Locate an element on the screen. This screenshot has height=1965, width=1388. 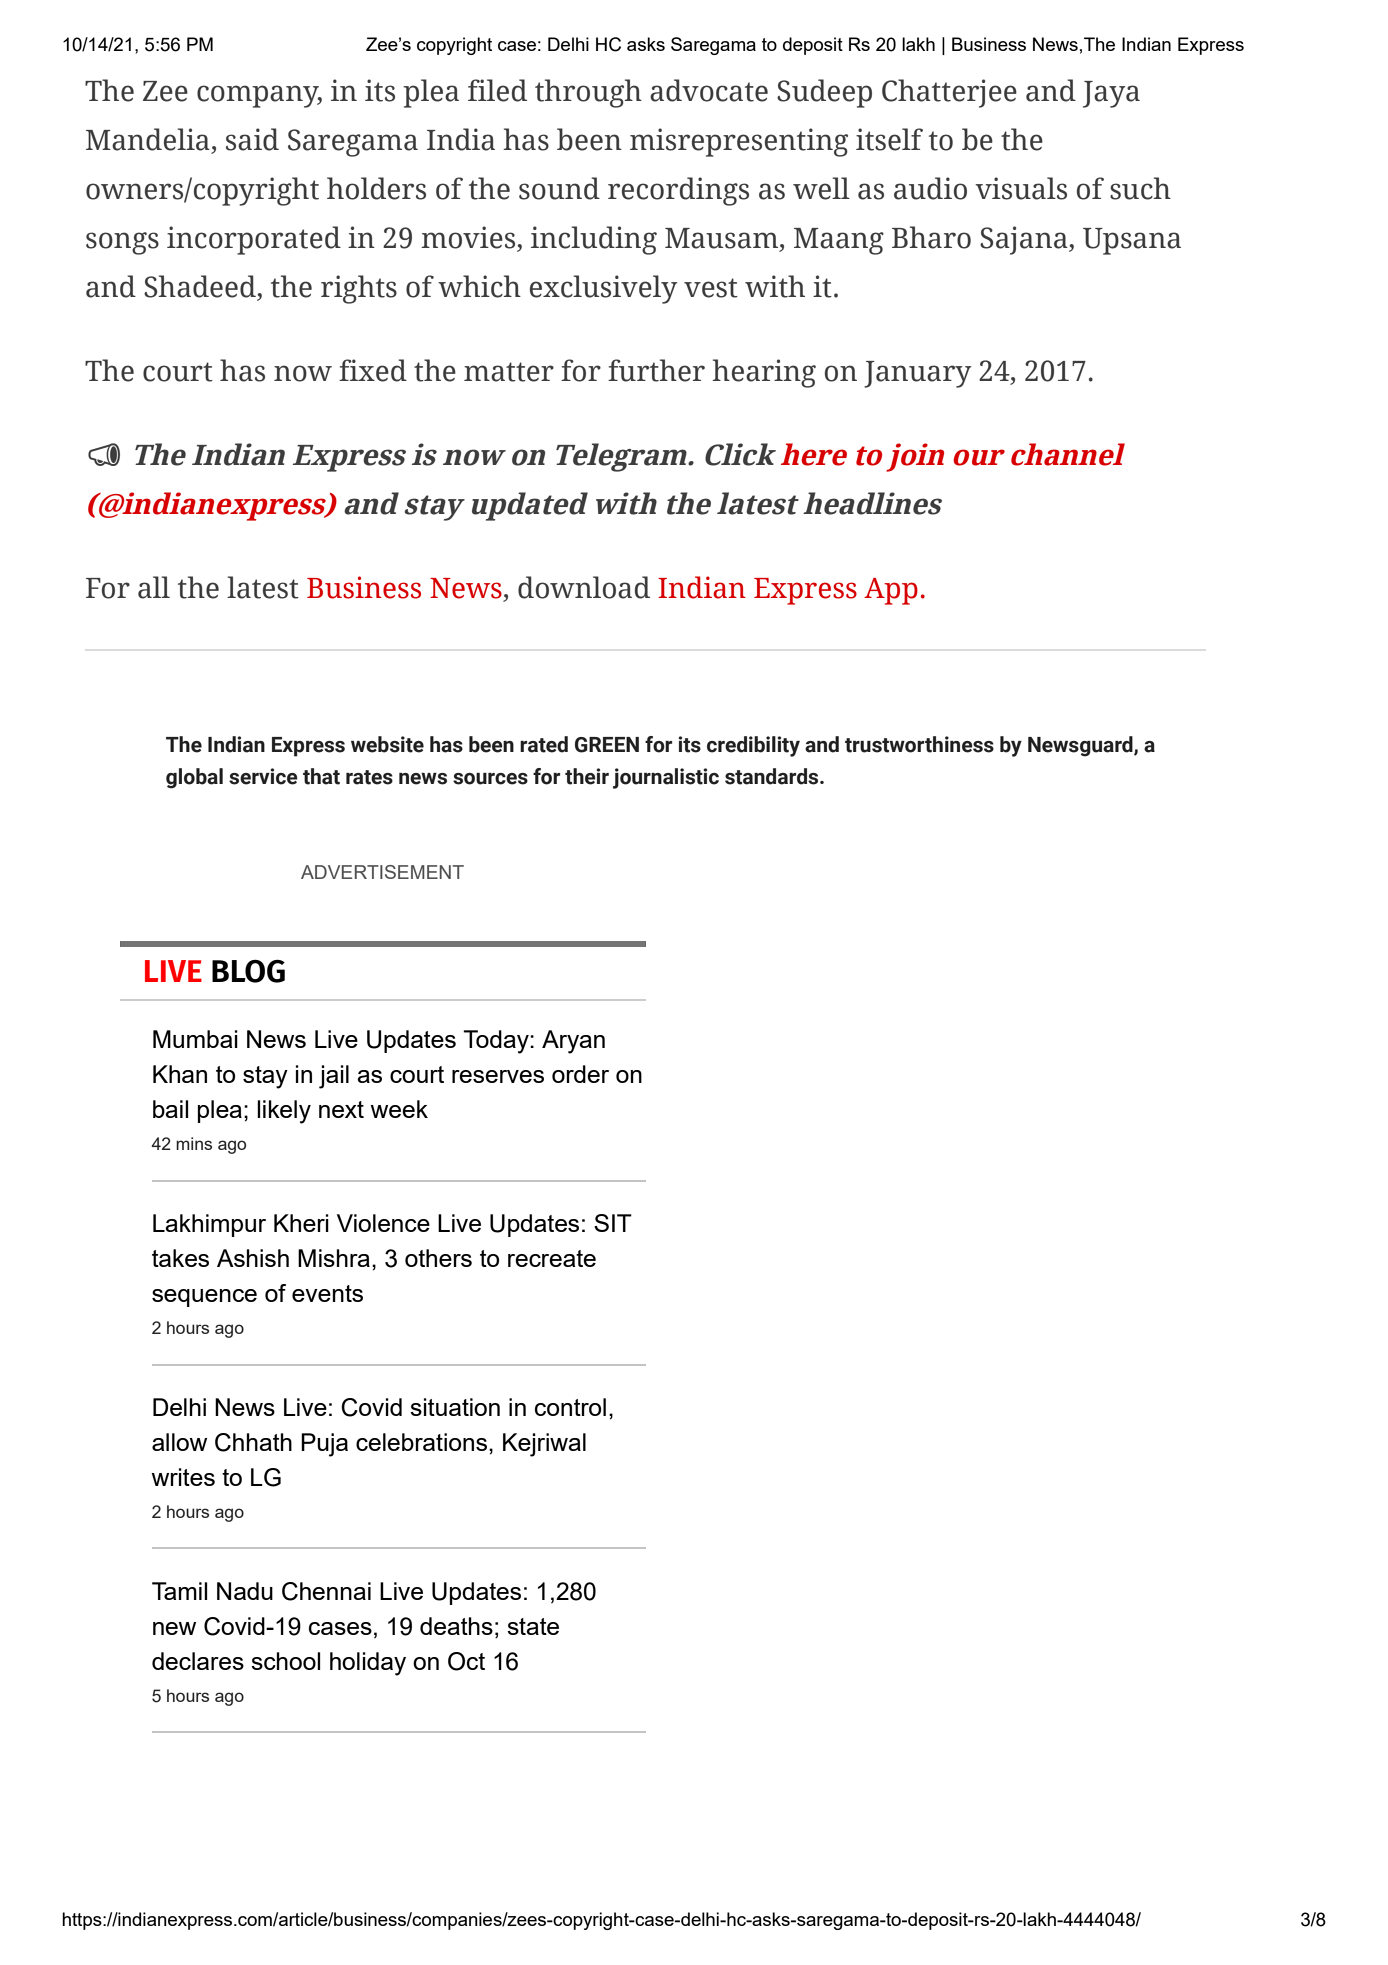
through is located at coordinates (588, 93).
